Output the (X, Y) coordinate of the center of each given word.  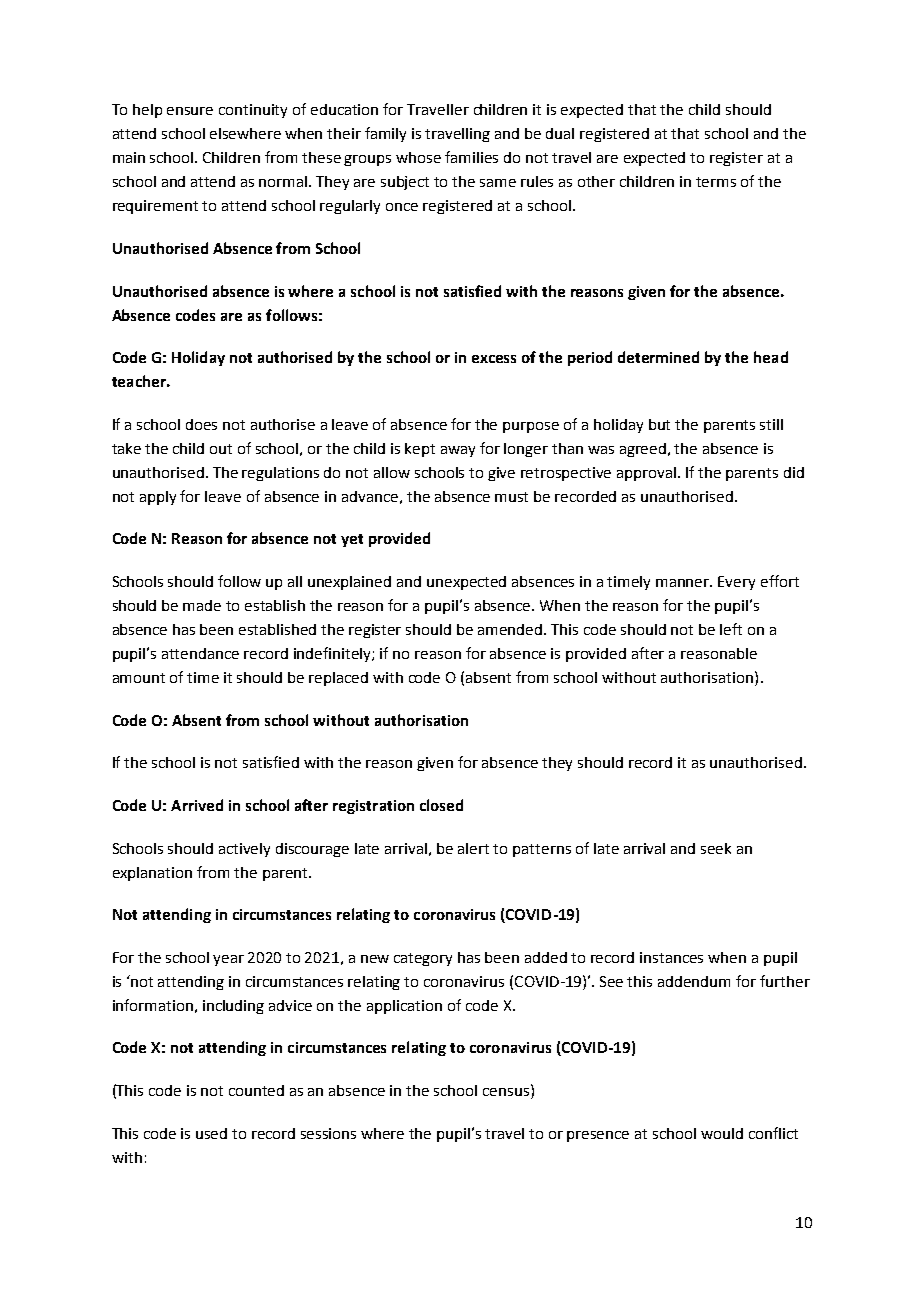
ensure (190, 111)
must (511, 497)
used (211, 1133)
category (423, 959)
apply (158, 498)
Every (736, 583)
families (471, 157)
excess (494, 359)
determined (658, 357)
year (228, 960)
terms (716, 182)
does (201, 424)
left (731, 629)
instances (671, 957)
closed (441, 805)
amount (139, 678)
